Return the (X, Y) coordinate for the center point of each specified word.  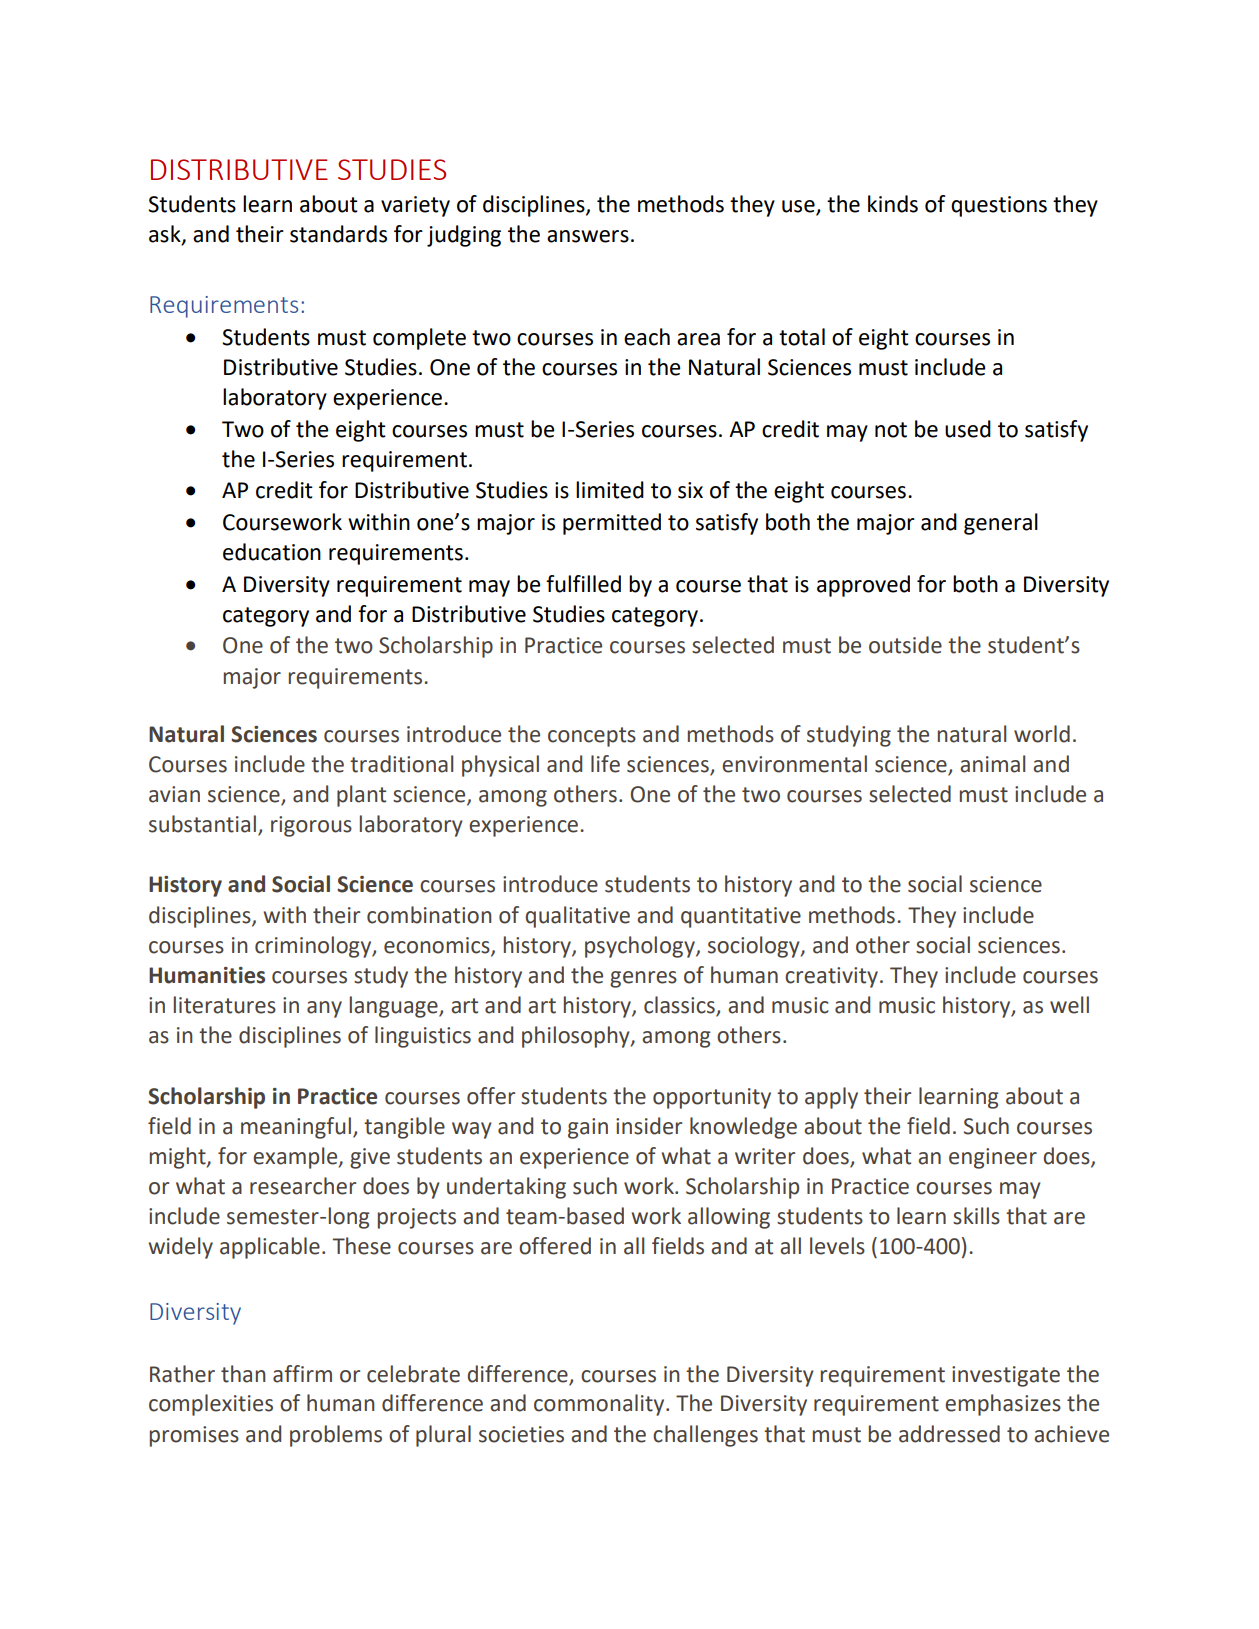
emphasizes (1003, 1405)
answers (588, 236)
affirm (302, 1374)
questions (999, 206)
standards (338, 234)
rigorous (311, 826)
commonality (600, 1405)
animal (992, 764)
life (605, 764)
